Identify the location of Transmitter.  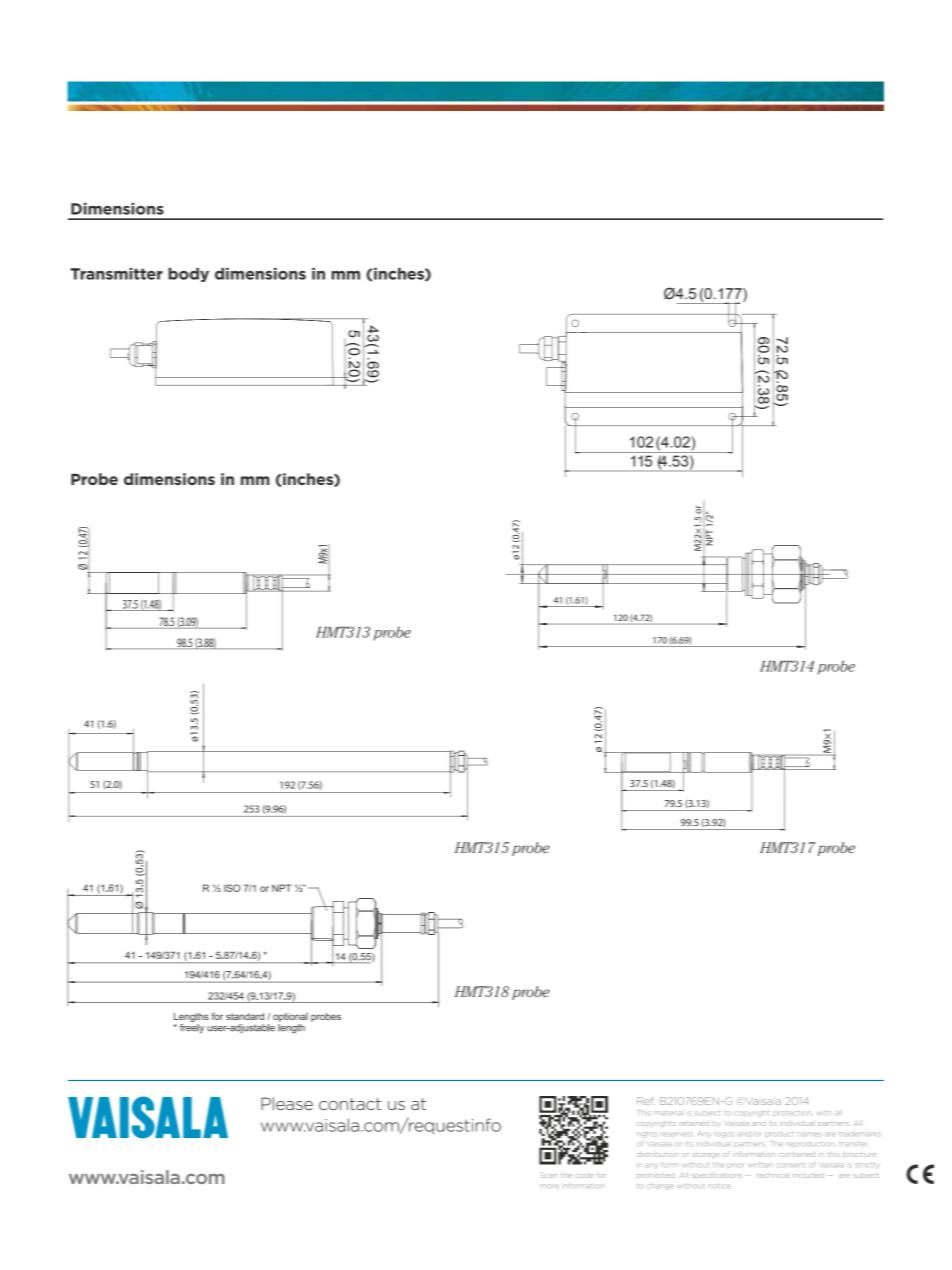
(116, 274).
